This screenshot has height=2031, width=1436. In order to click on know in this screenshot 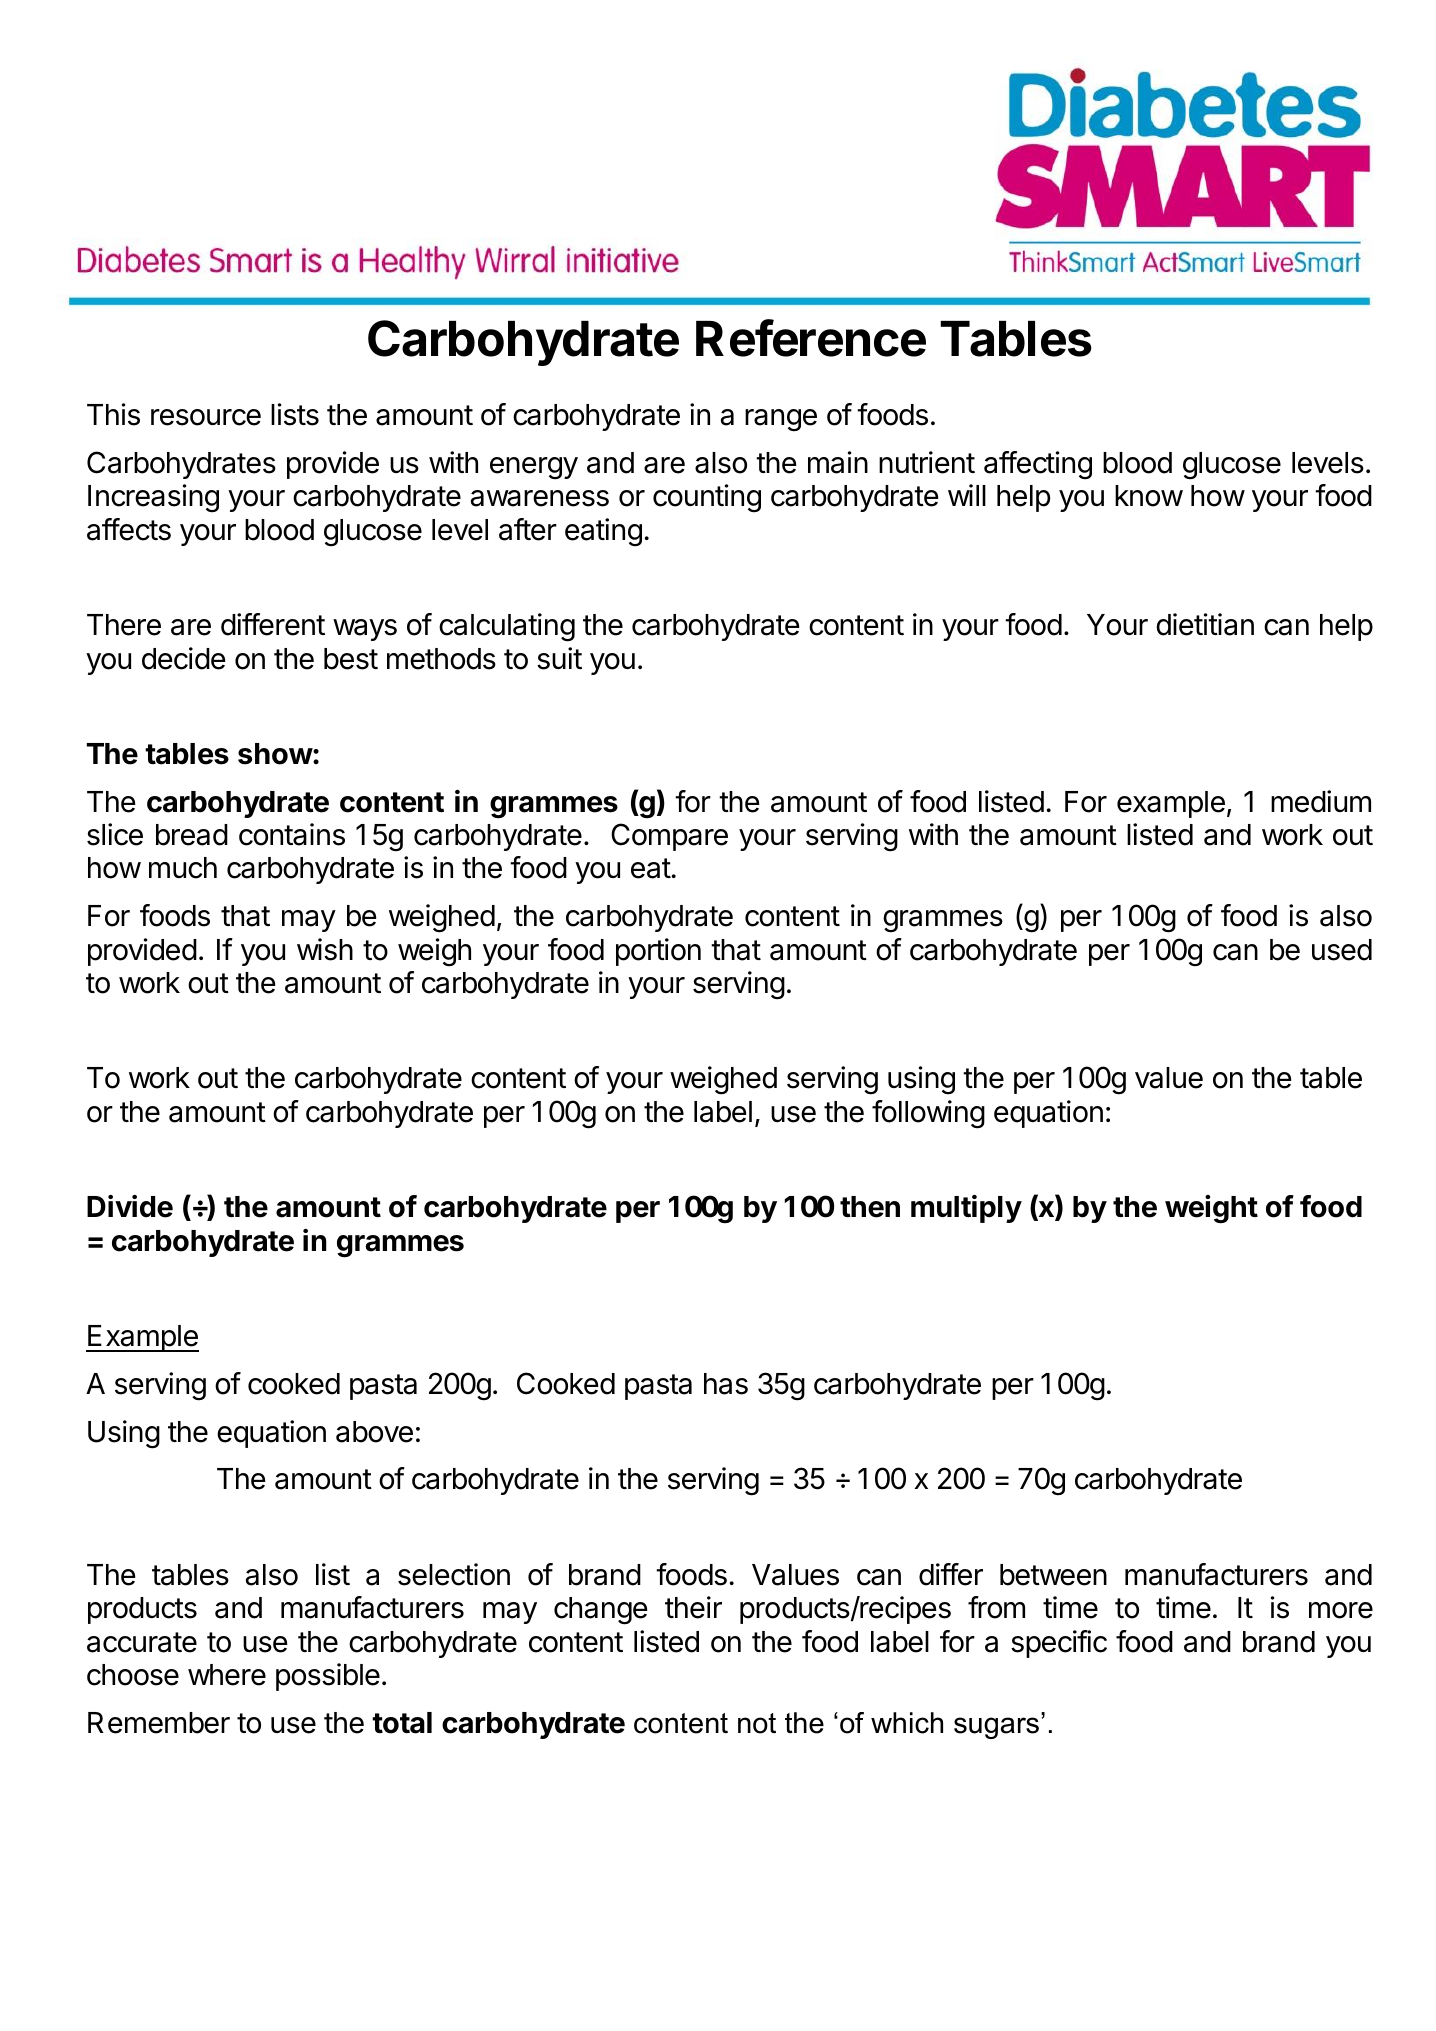, I will do `click(1149, 496)`.
